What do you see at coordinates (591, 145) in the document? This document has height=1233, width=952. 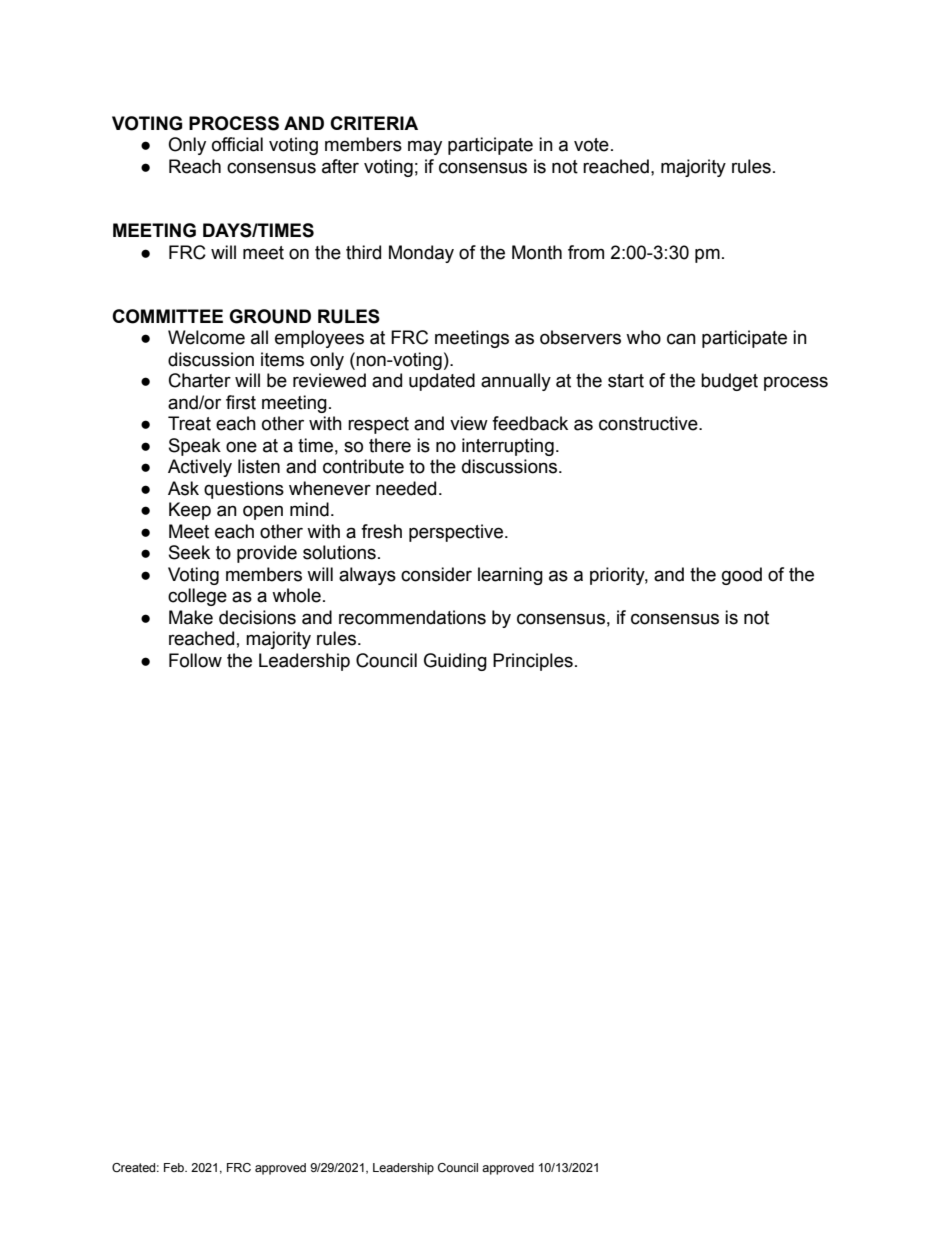 I see `vote` at bounding box center [591, 145].
